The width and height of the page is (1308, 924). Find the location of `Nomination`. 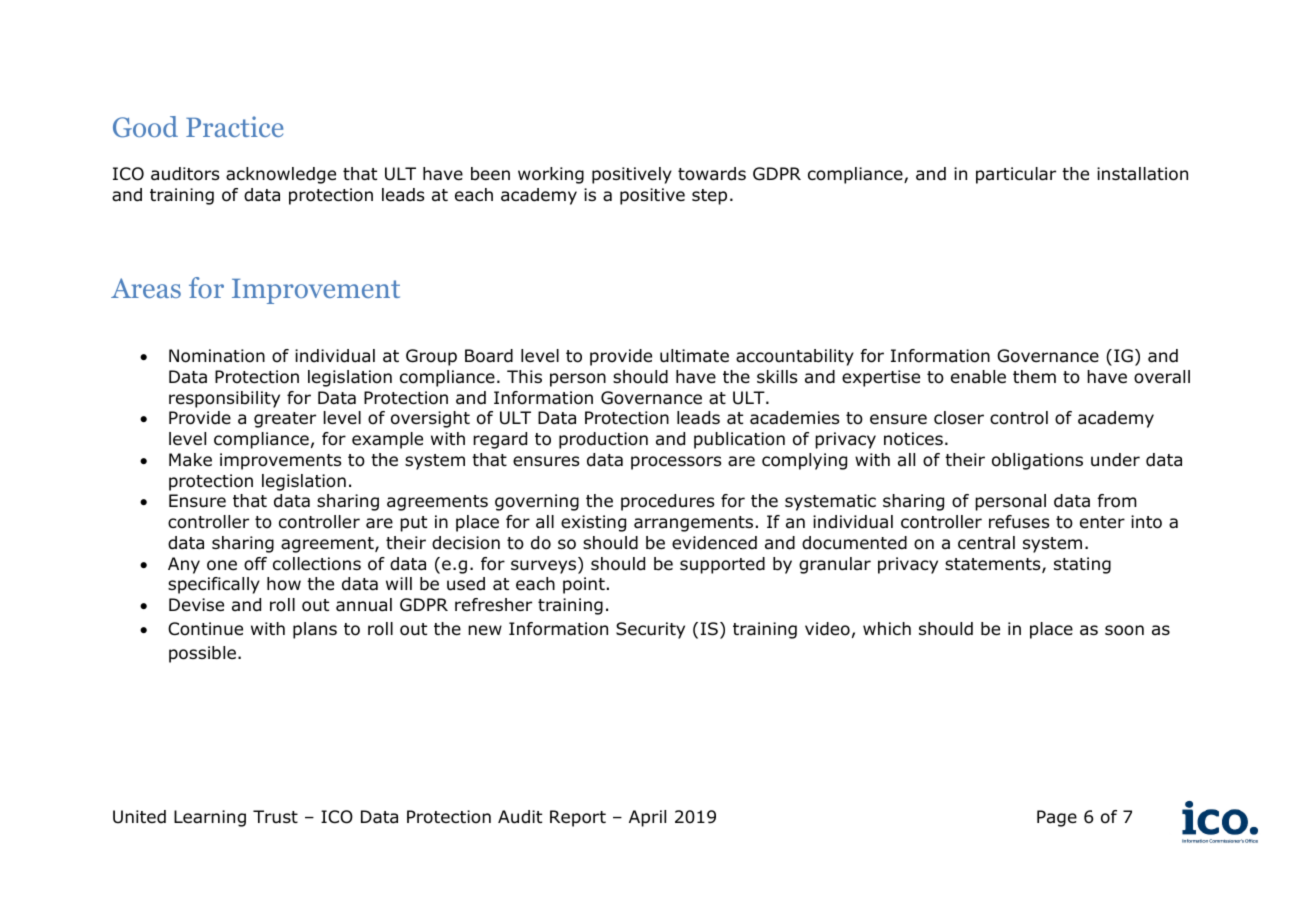

Nomination is located at coordinates (217, 356).
